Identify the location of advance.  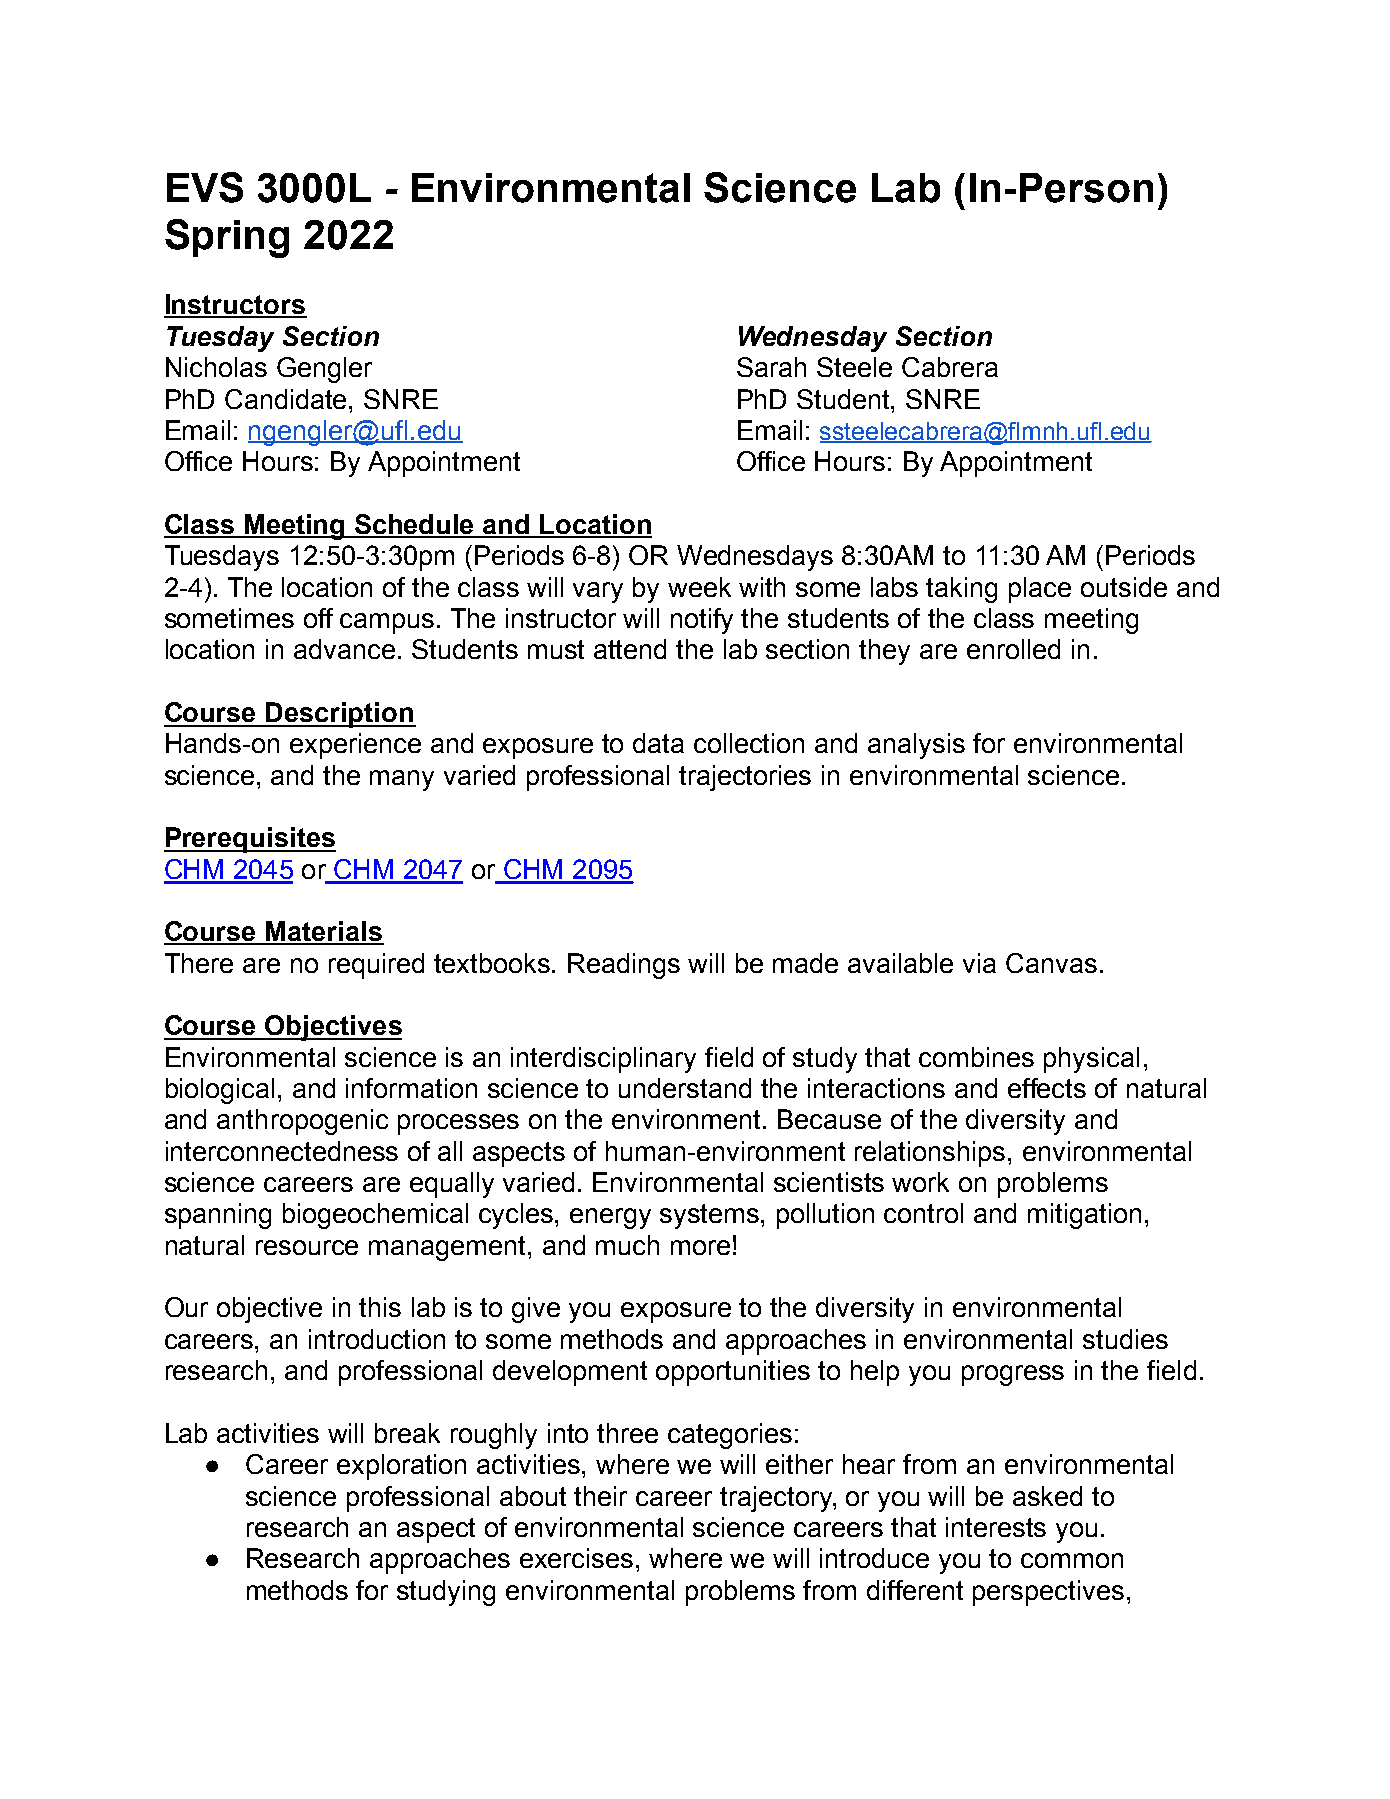
(344, 649).
